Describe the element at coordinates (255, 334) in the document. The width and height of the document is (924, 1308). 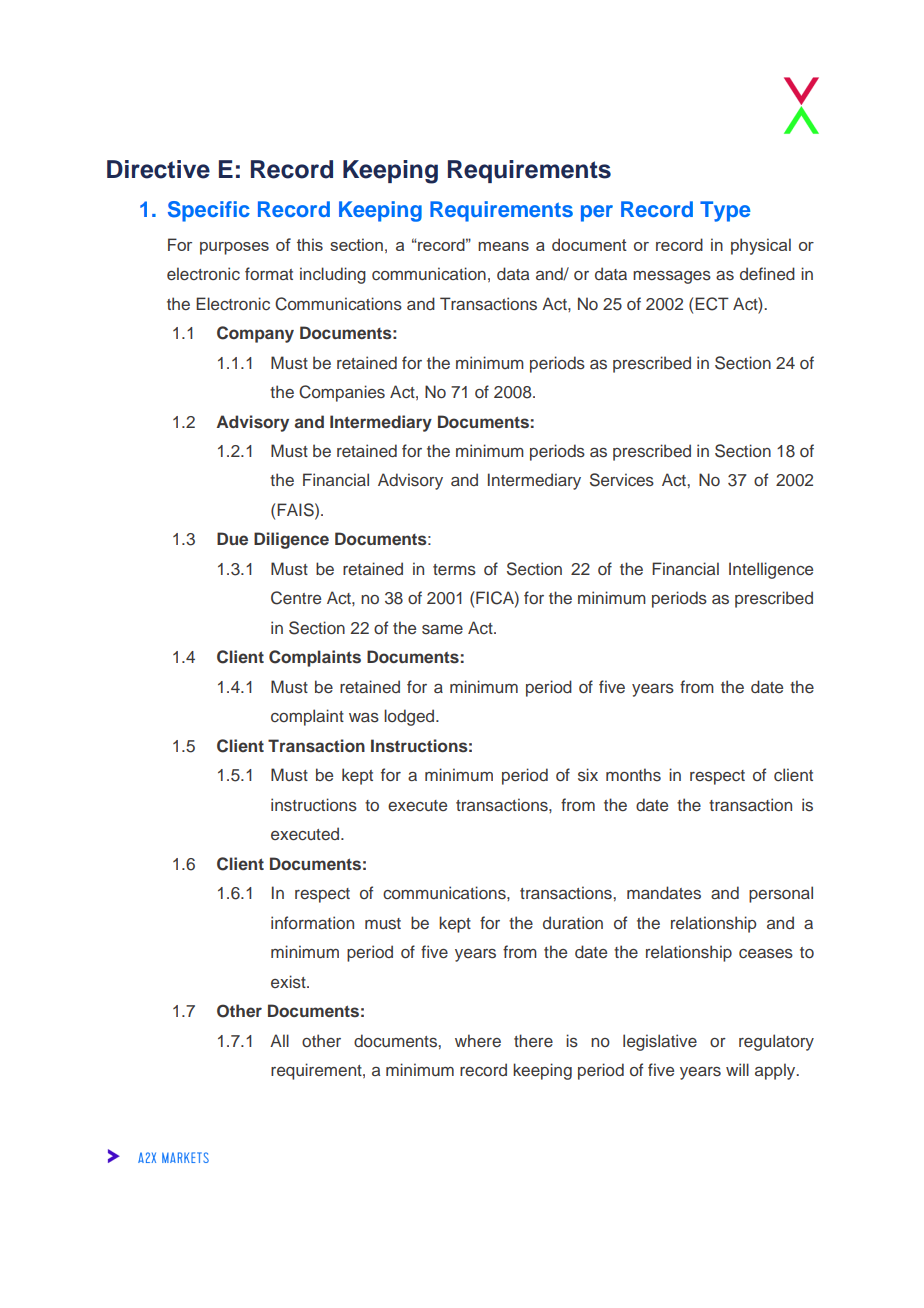
I see `Company` at that location.
